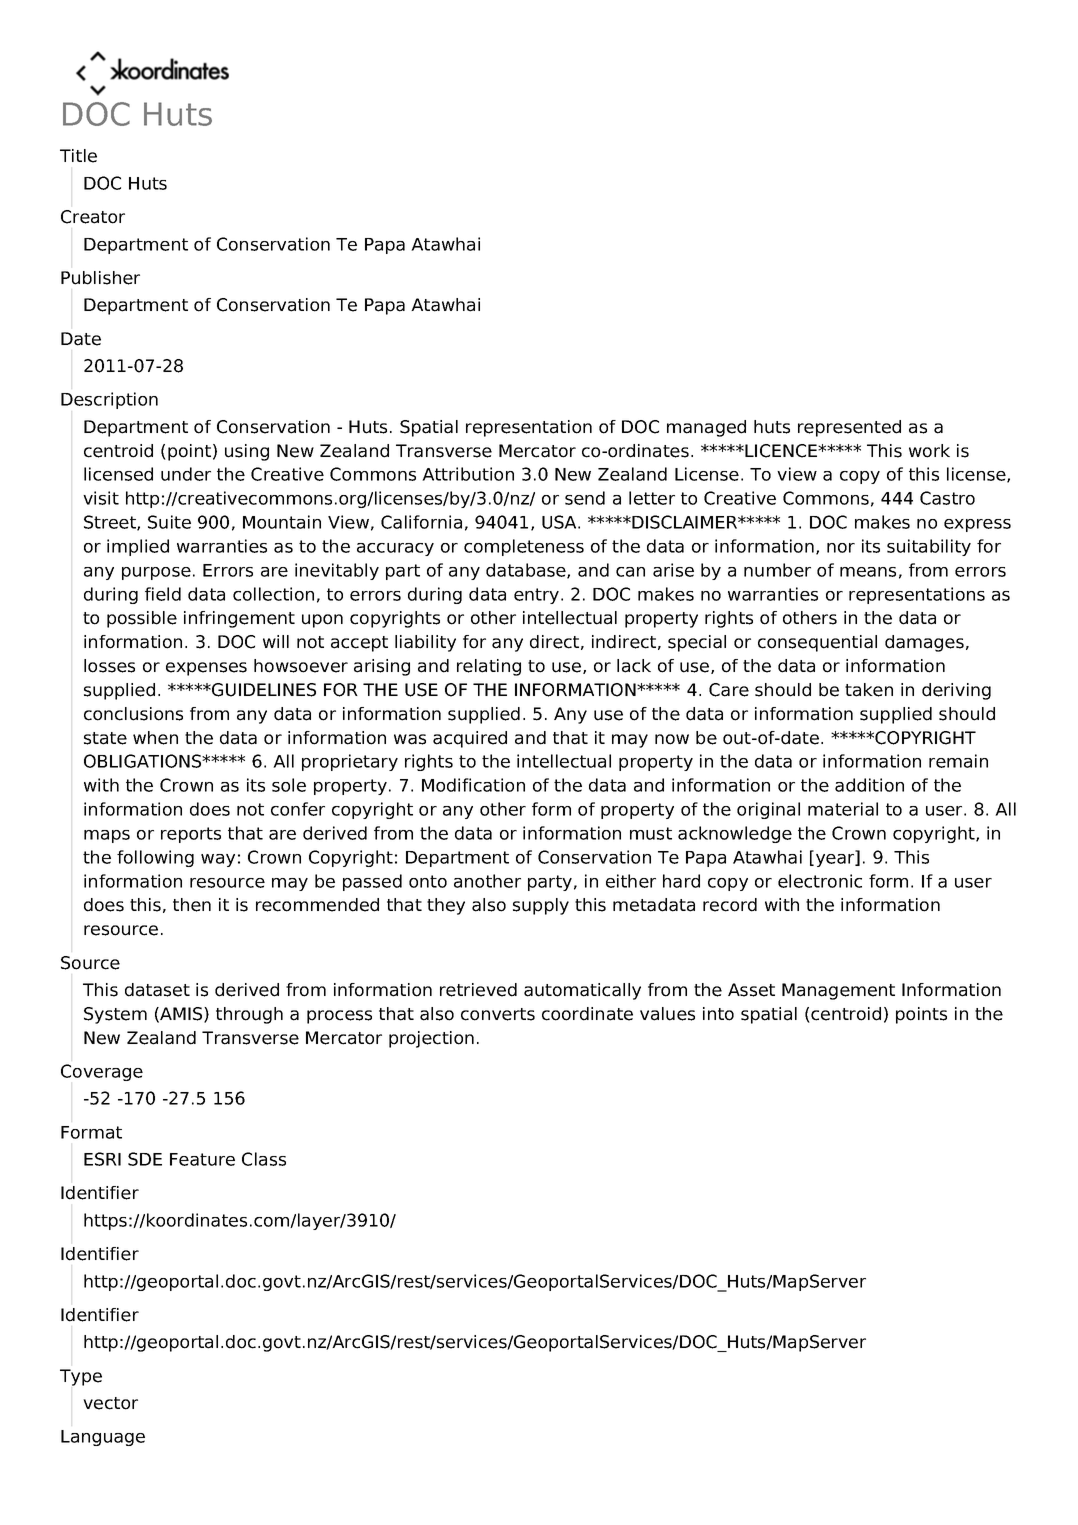 This image has width=1078, height=1525. Describe the element at coordinates (541, 906) in the image. I see `supply` at that location.
